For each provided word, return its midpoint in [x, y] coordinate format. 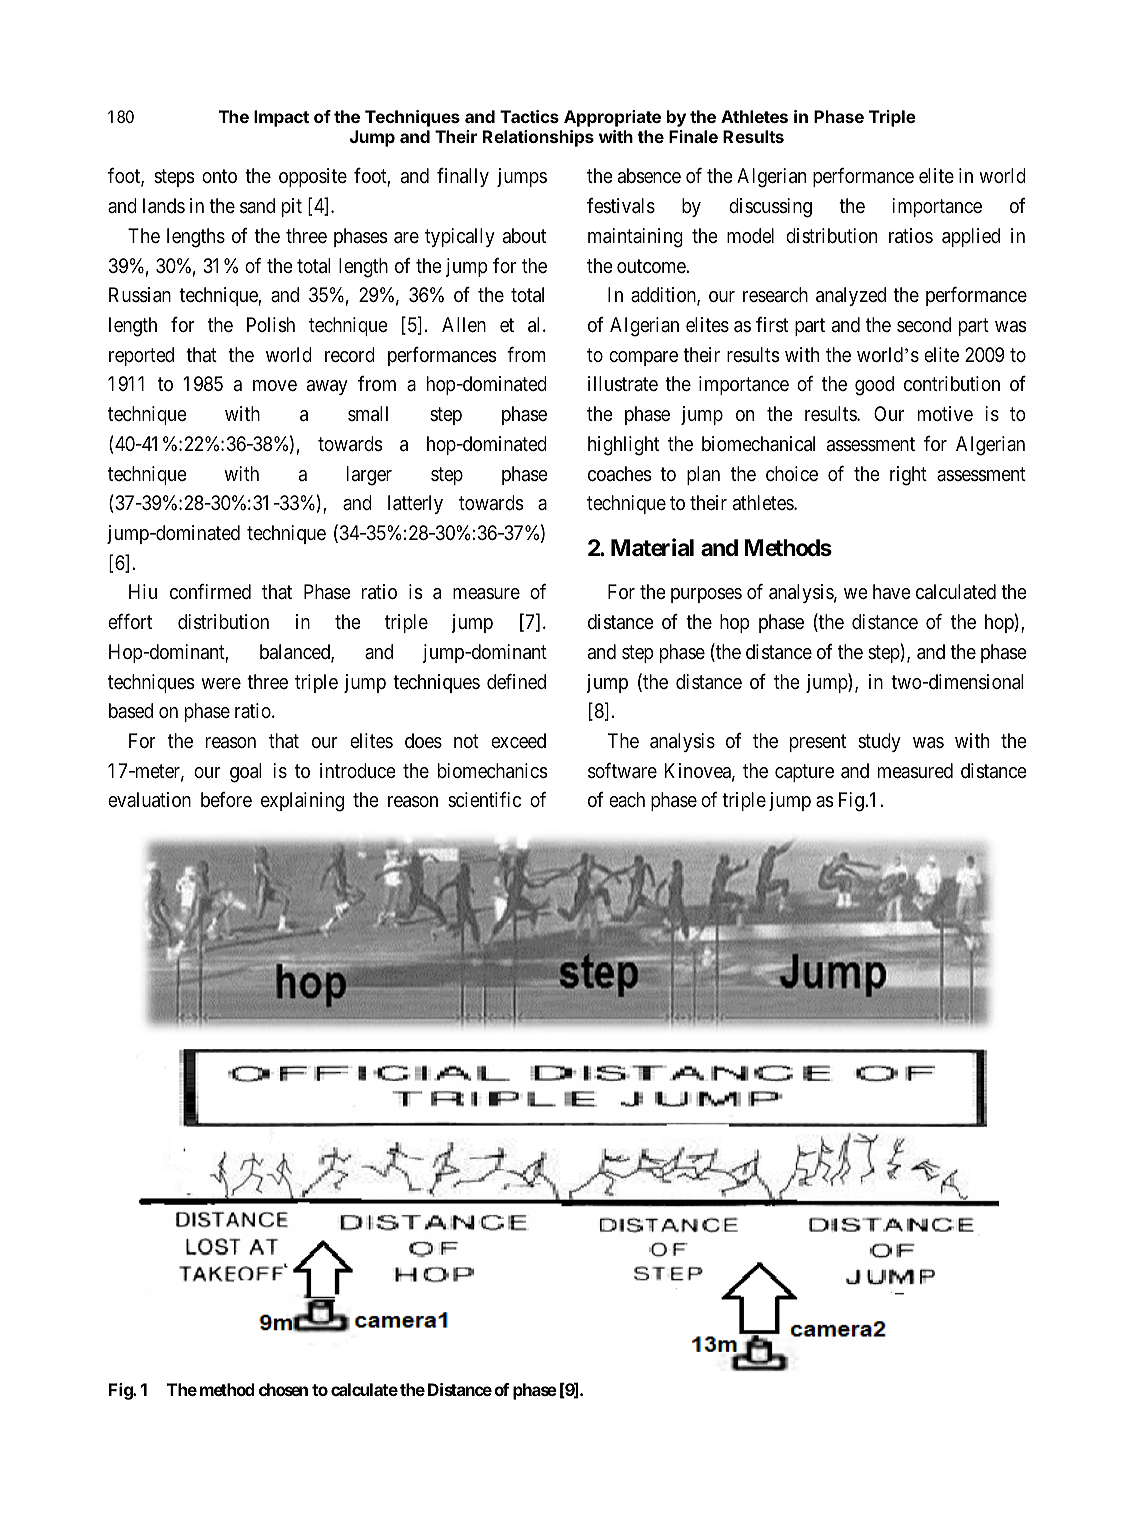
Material [652, 547]
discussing [770, 208]
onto [219, 176]
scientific [484, 799]
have [892, 591]
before [226, 800]
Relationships [538, 138]
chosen [283, 1389]
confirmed [210, 592]
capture [804, 773]
